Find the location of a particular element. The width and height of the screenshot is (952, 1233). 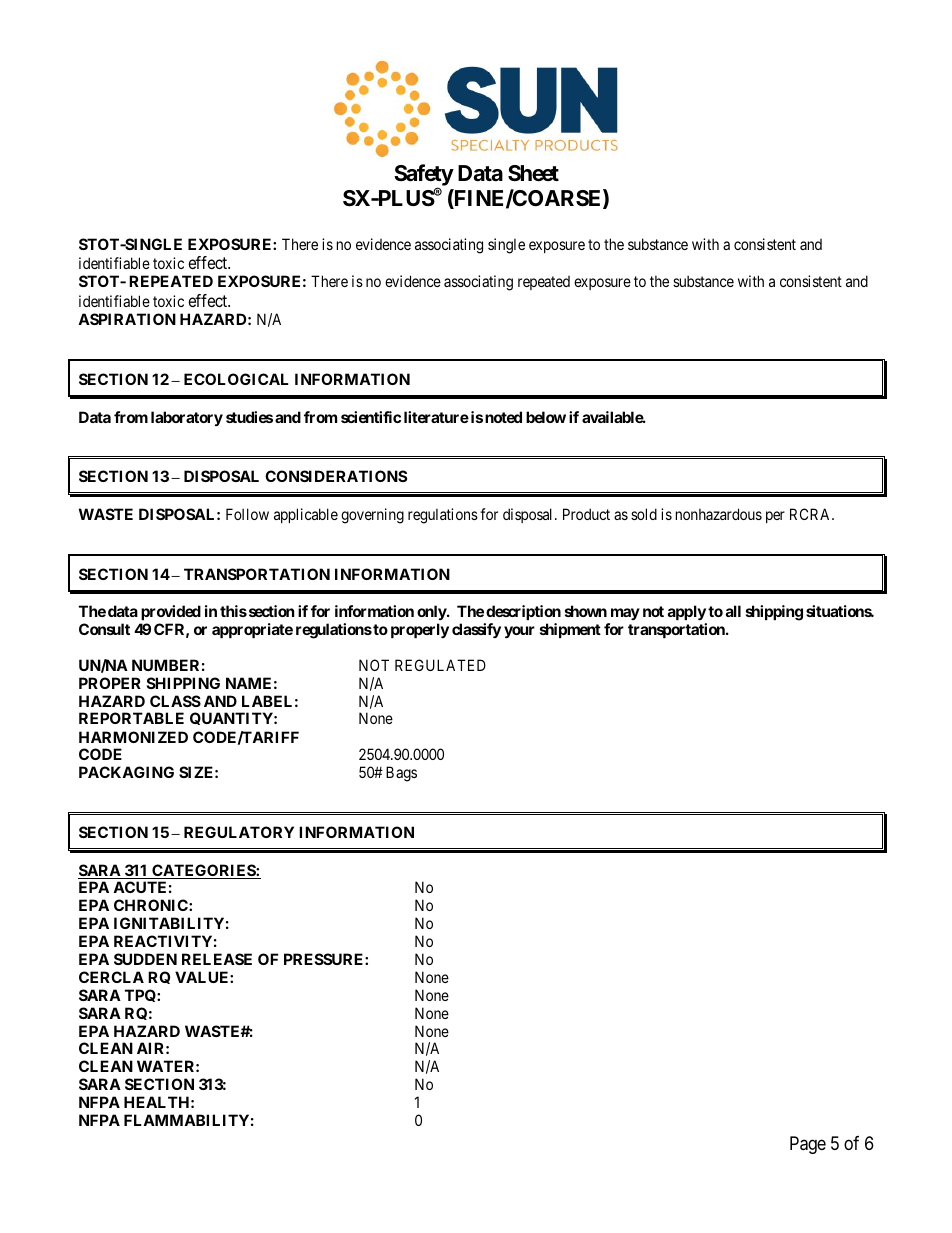

REGULATORY is located at coordinates (239, 832).
